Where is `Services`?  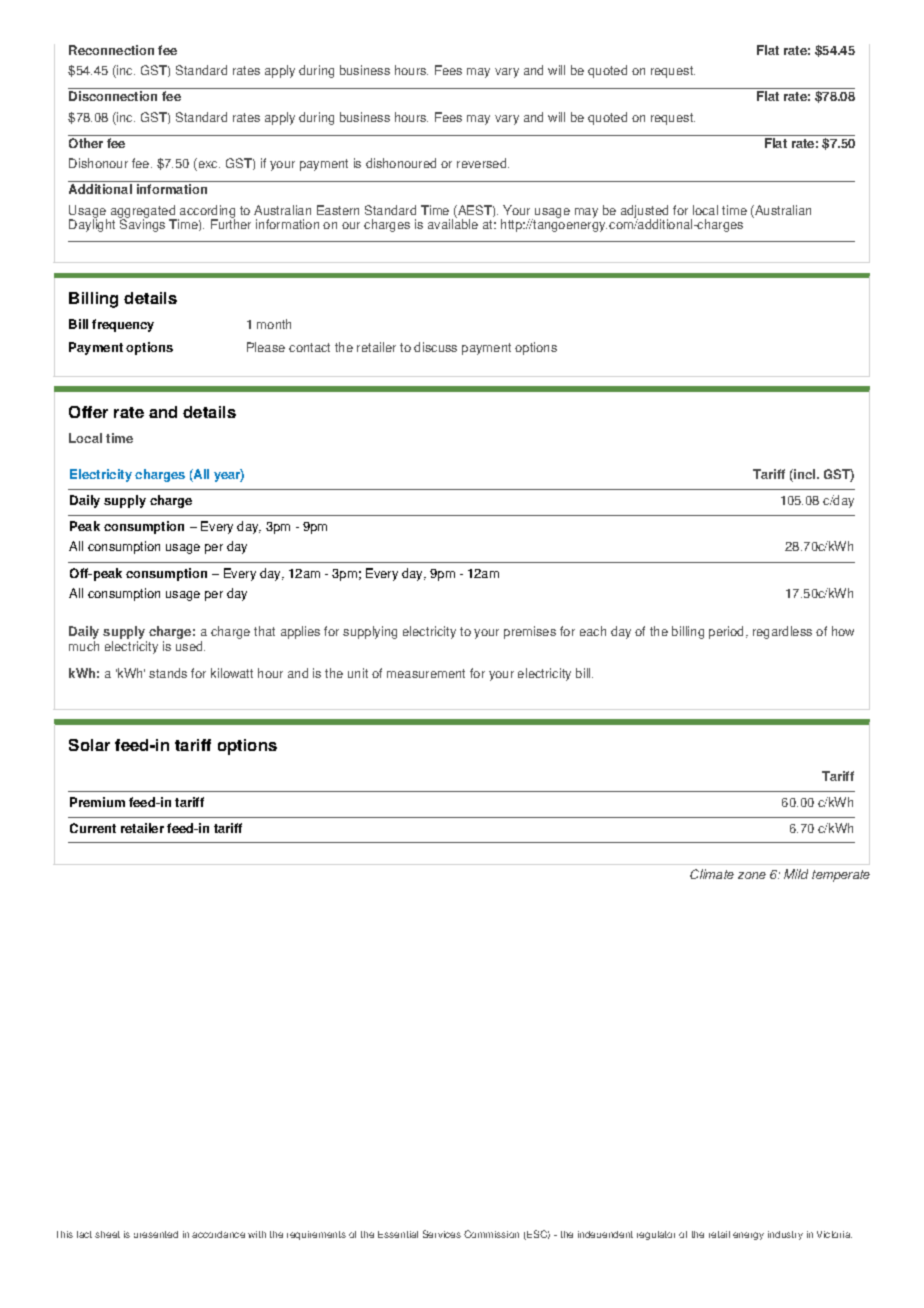 Services is located at coordinates (442, 1234).
